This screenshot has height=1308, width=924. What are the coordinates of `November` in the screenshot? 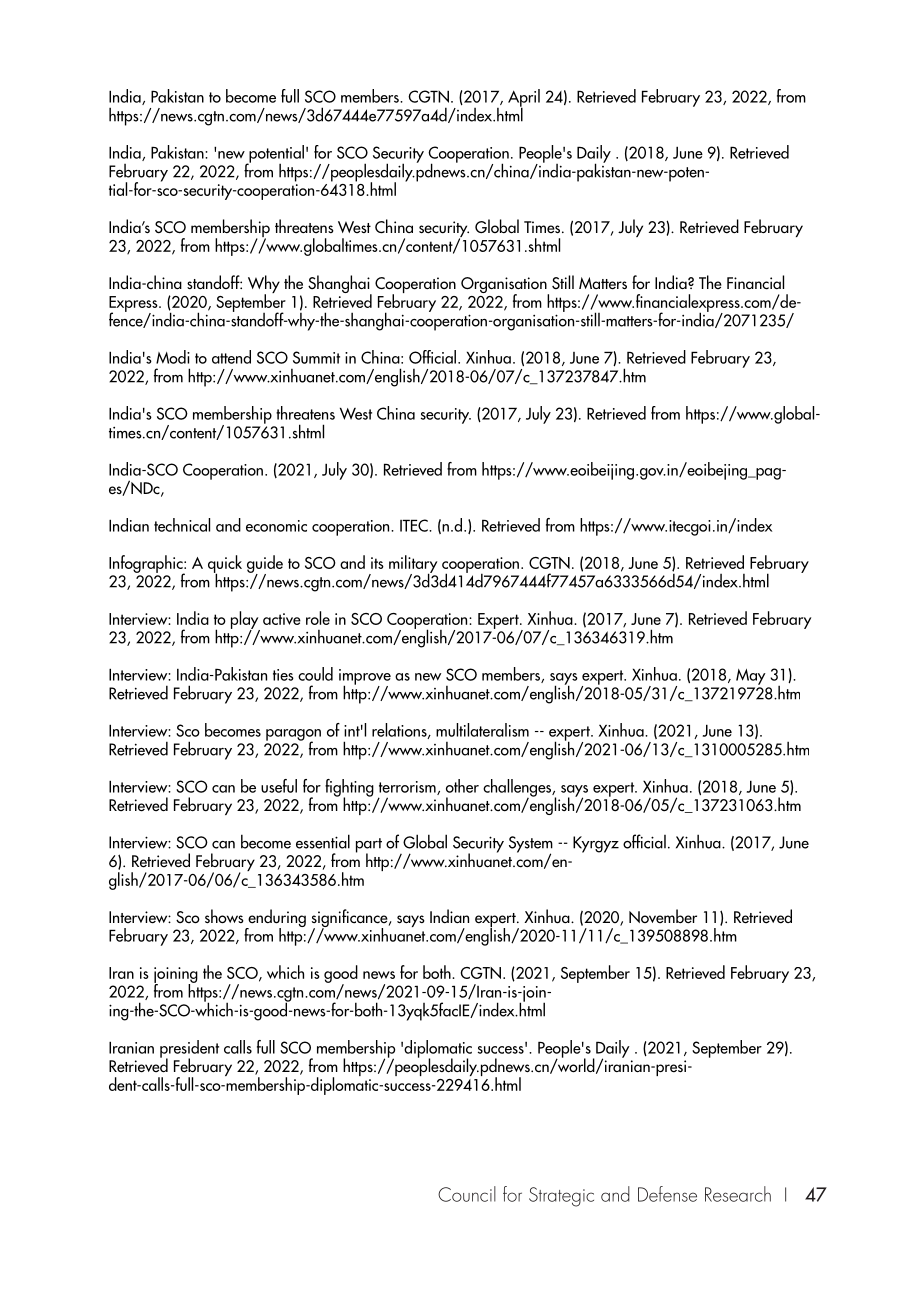 It's located at (663, 916).
